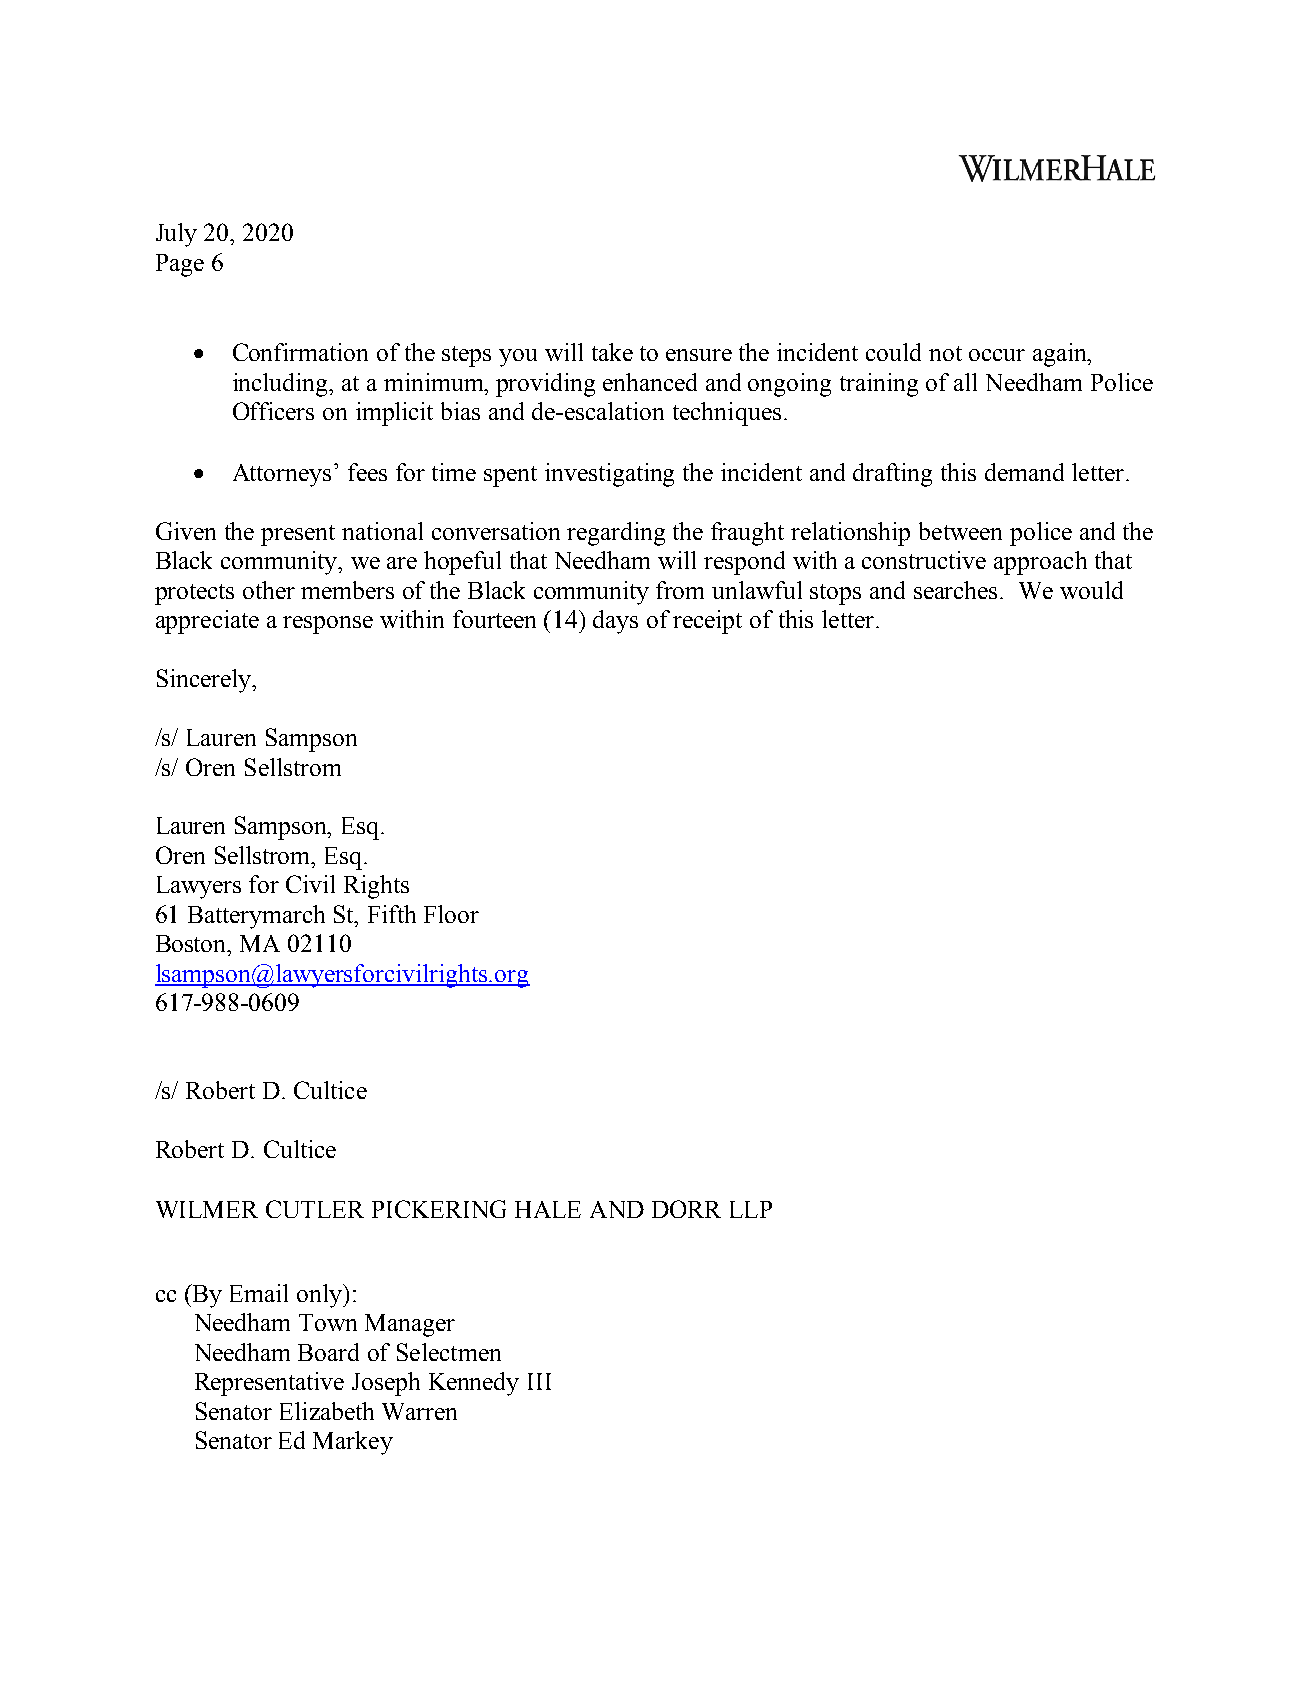  What do you see at coordinates (315, 1209) in the screenshot?
I see `CUTLER` at bounding box center [315, 1209].
